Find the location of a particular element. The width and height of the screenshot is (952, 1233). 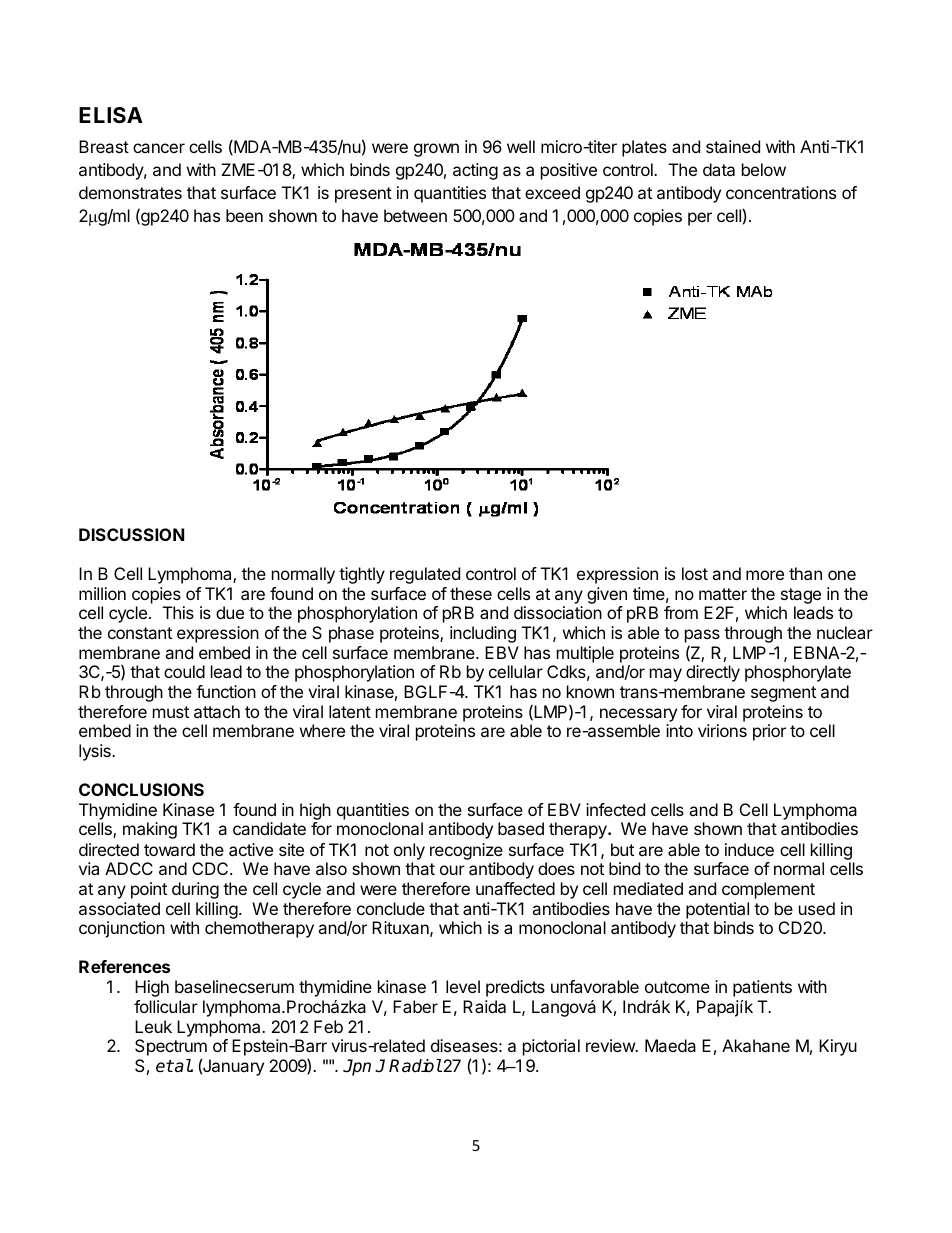

level is located at coordinates (463, 986).
